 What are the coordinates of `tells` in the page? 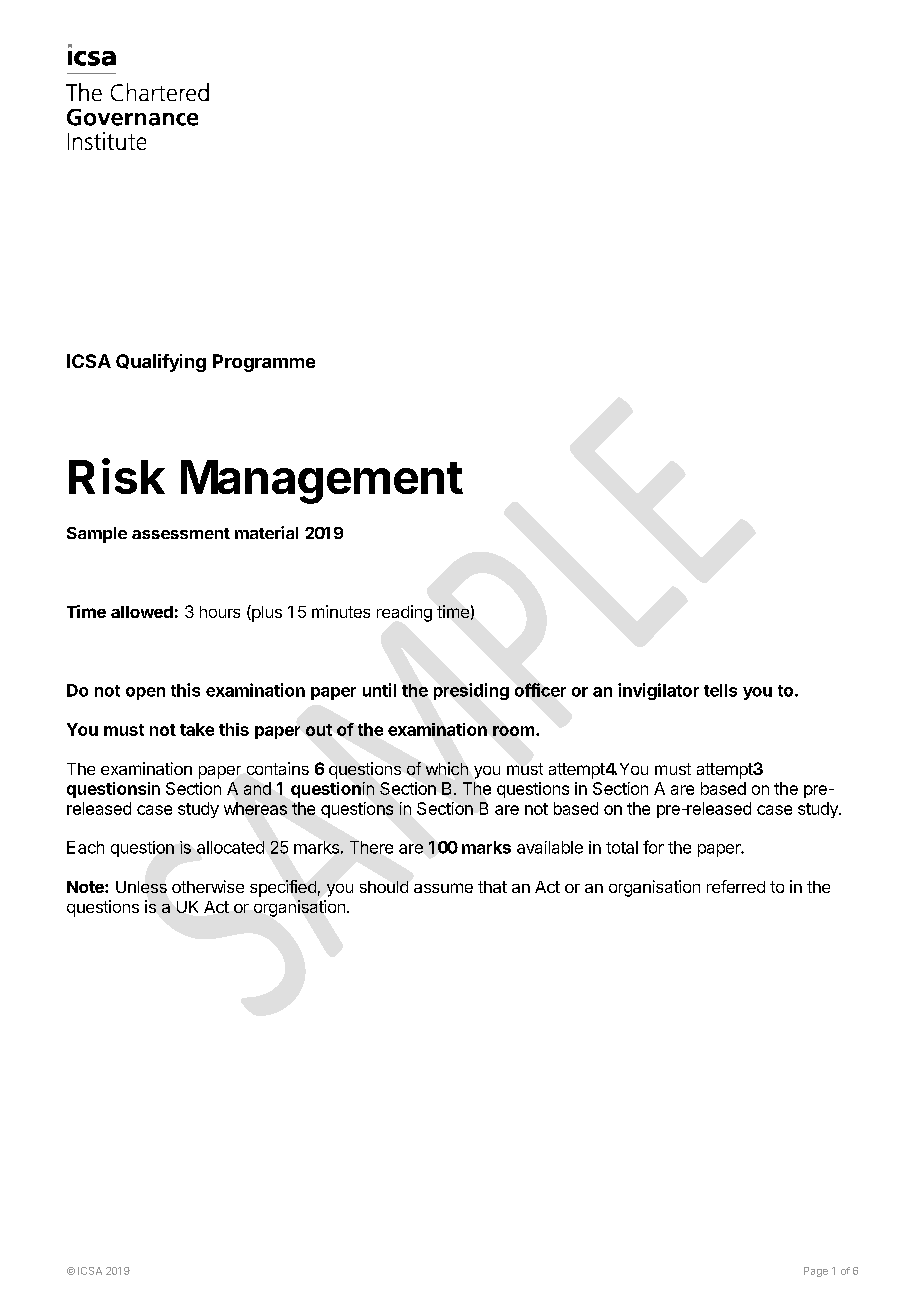 It's located at (720, 690).
